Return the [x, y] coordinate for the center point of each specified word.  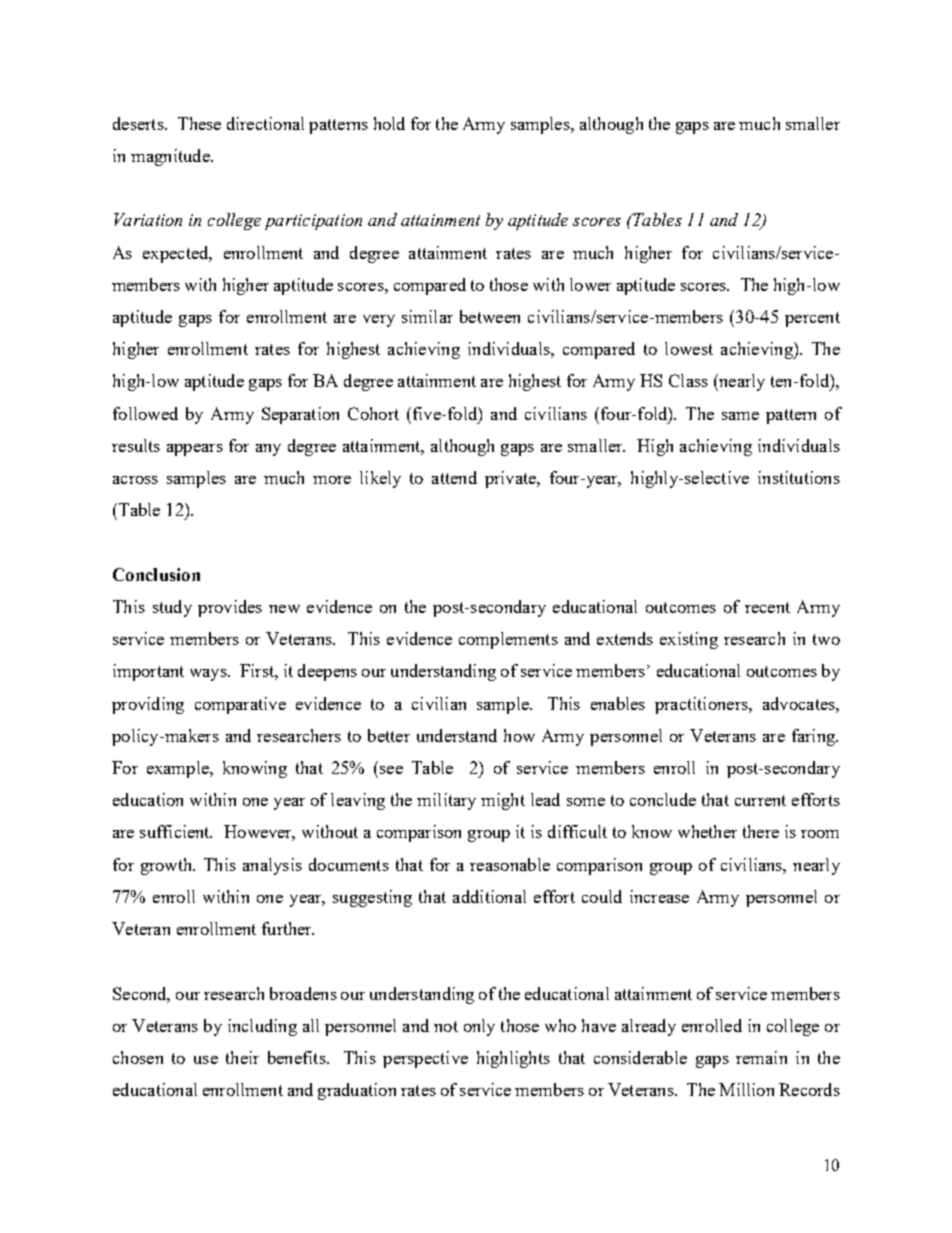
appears [195, 450]
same [740, 416]
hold [389, 123]
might [503, 801]
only [479, 1027]
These [199, 123]
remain [761, 1057]
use [206, 1060]
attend [454, 477]
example [179, 769]
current [760, 800]
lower [590, 284]
